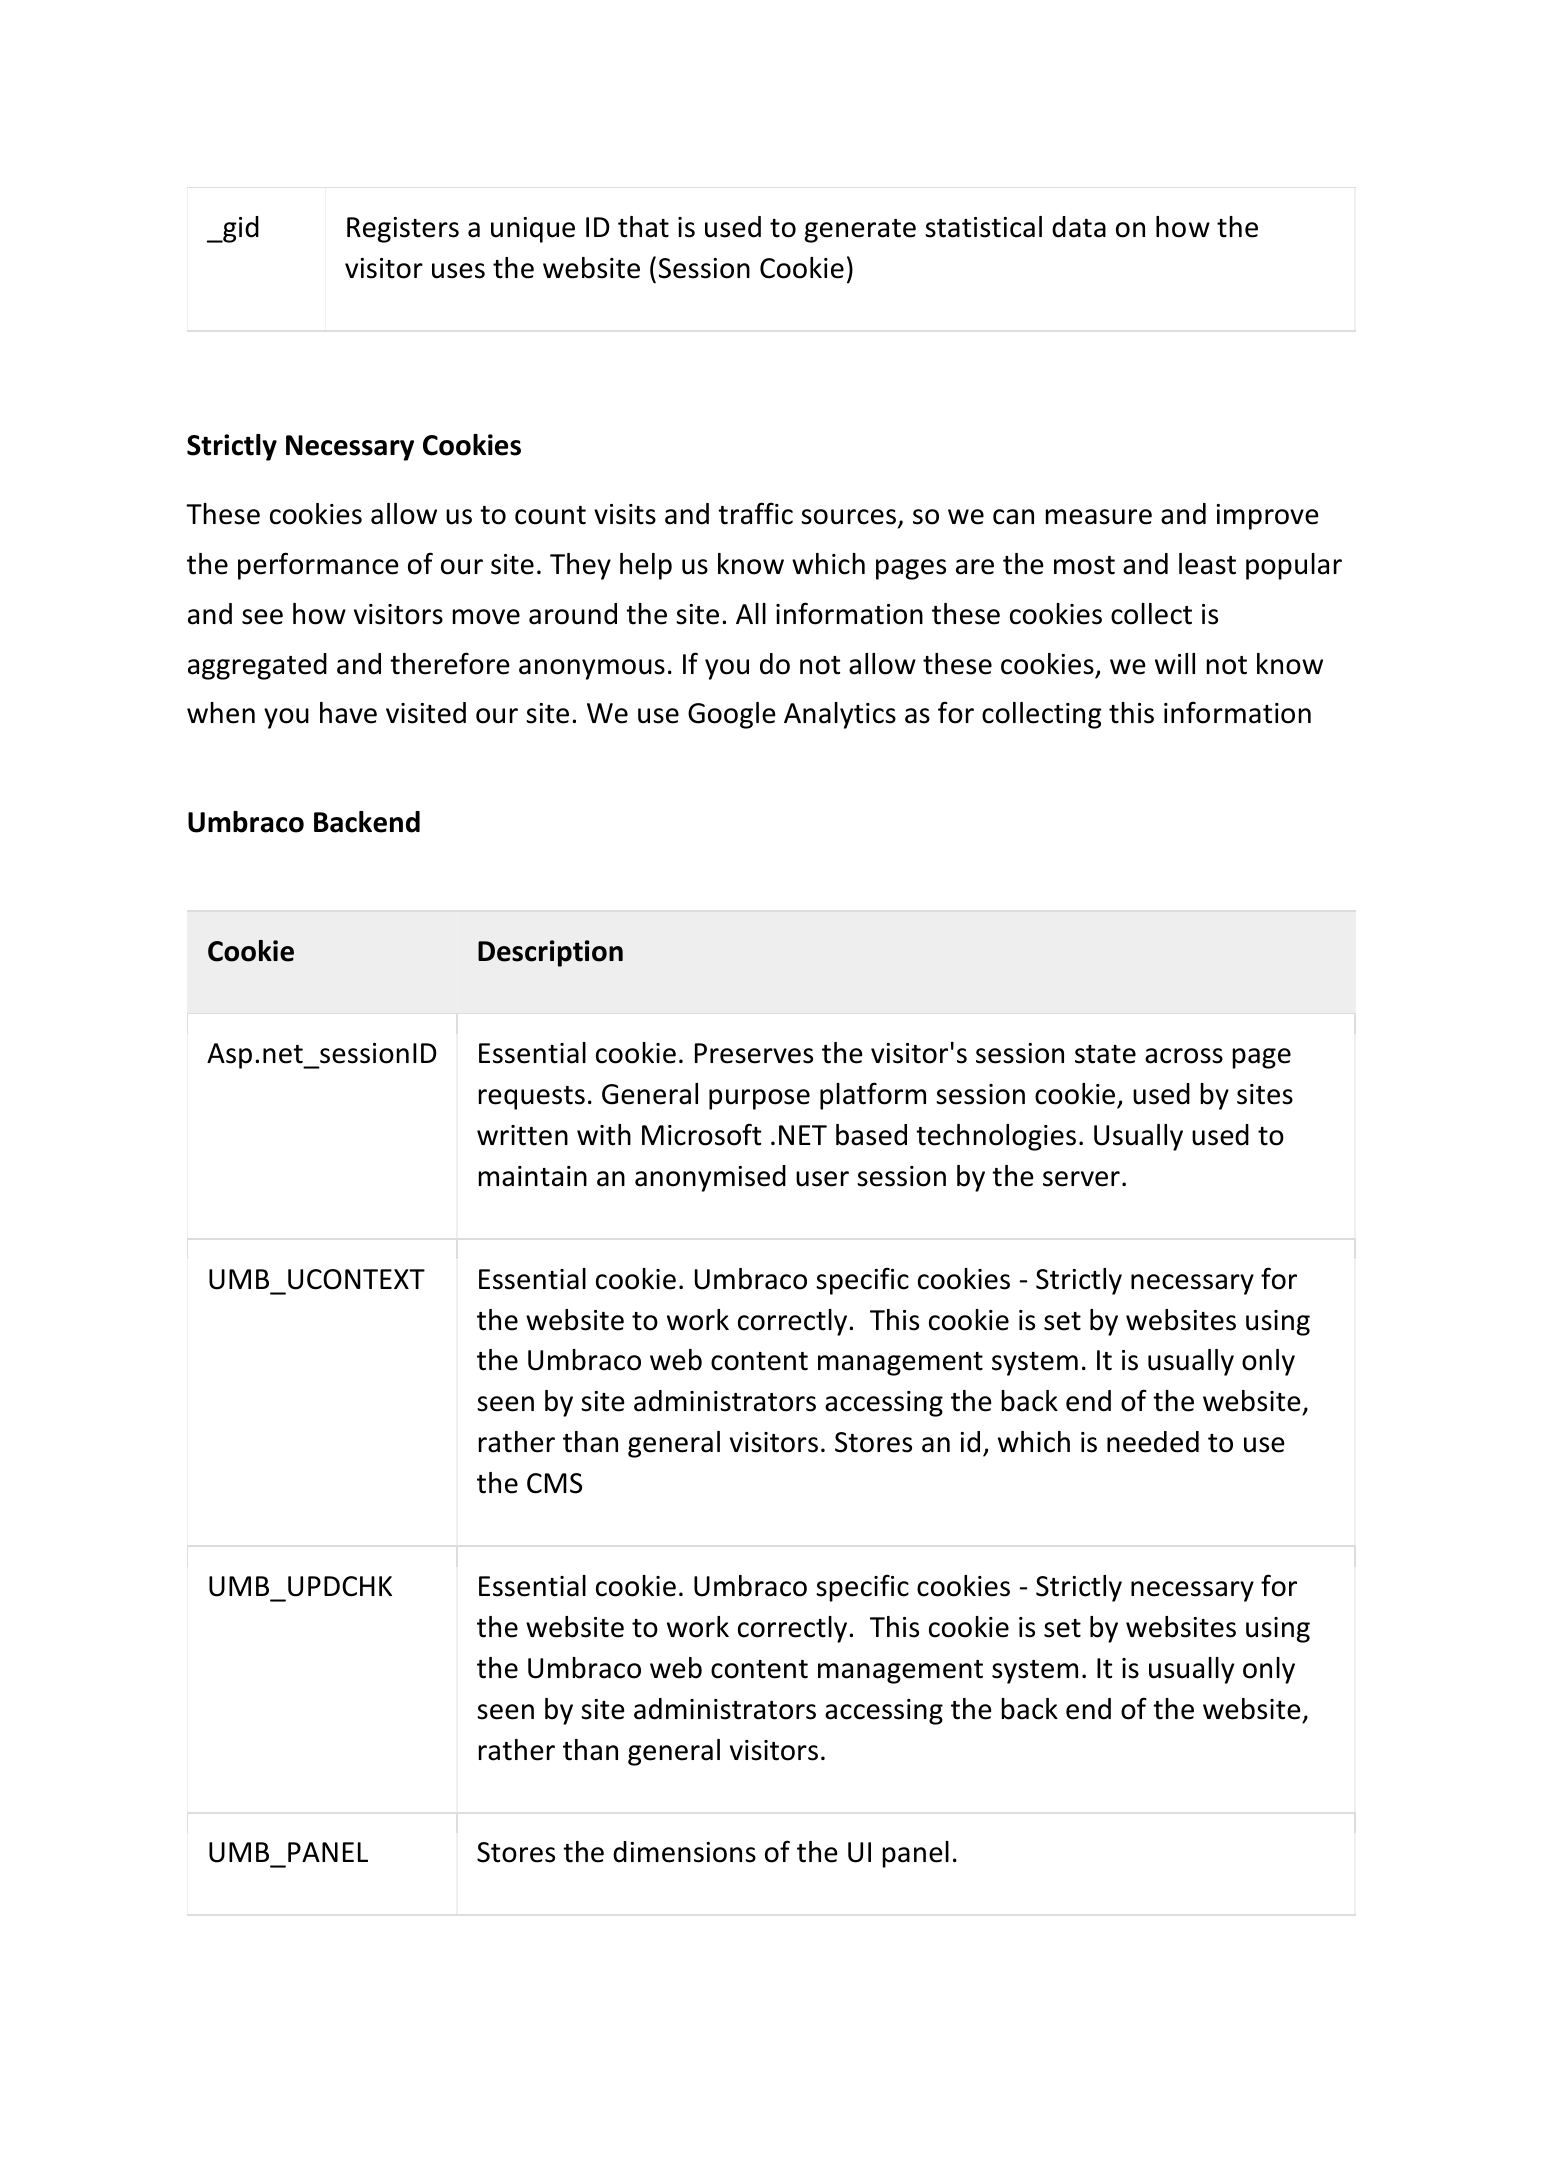  Describe the element at coordinates (554, 1483) in the screenshot. I see `CMS` at that location.
